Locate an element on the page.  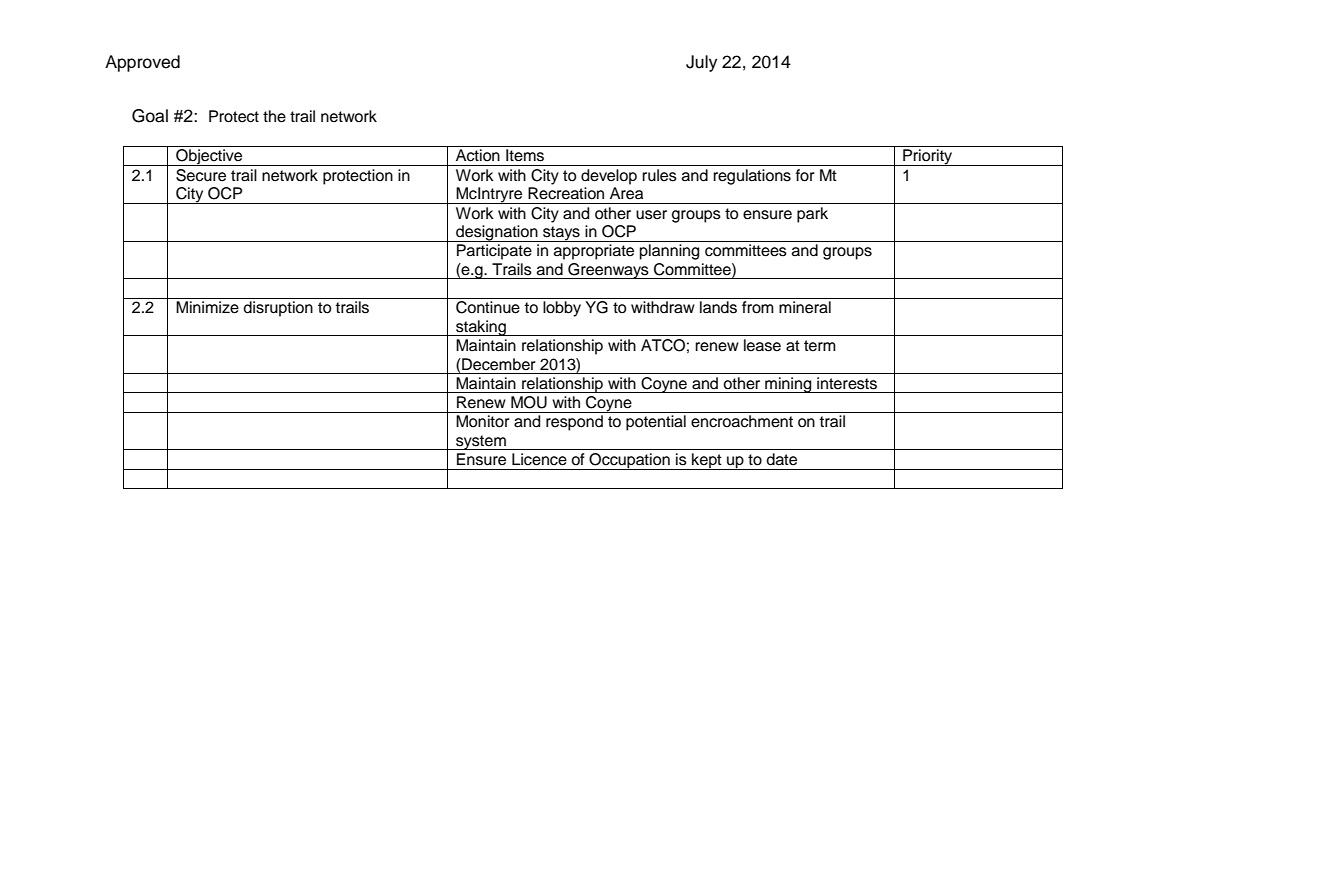
Priority is located at coordinates (928, 157).
